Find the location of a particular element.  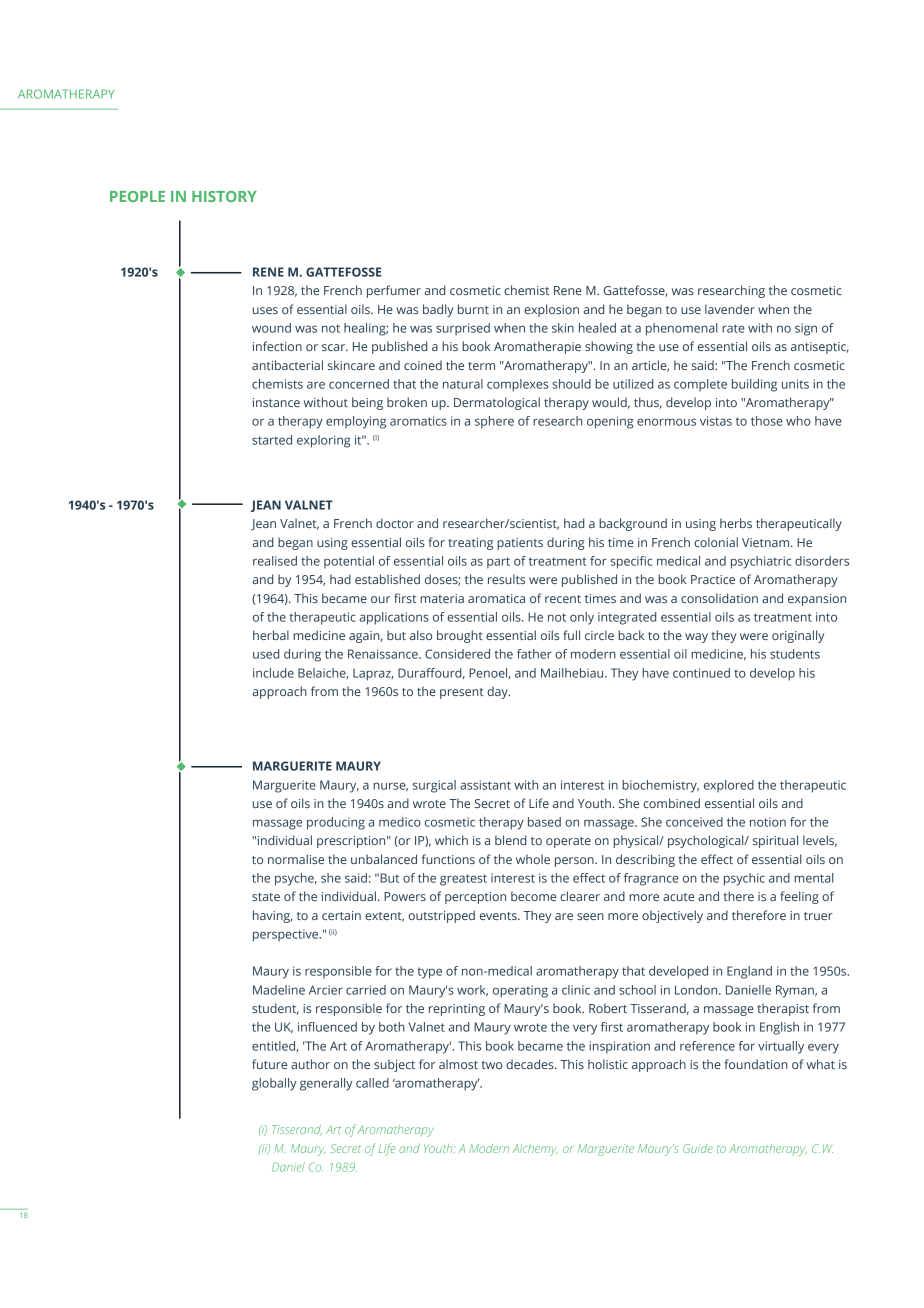

herbs is located at coordinates (736, 523).
